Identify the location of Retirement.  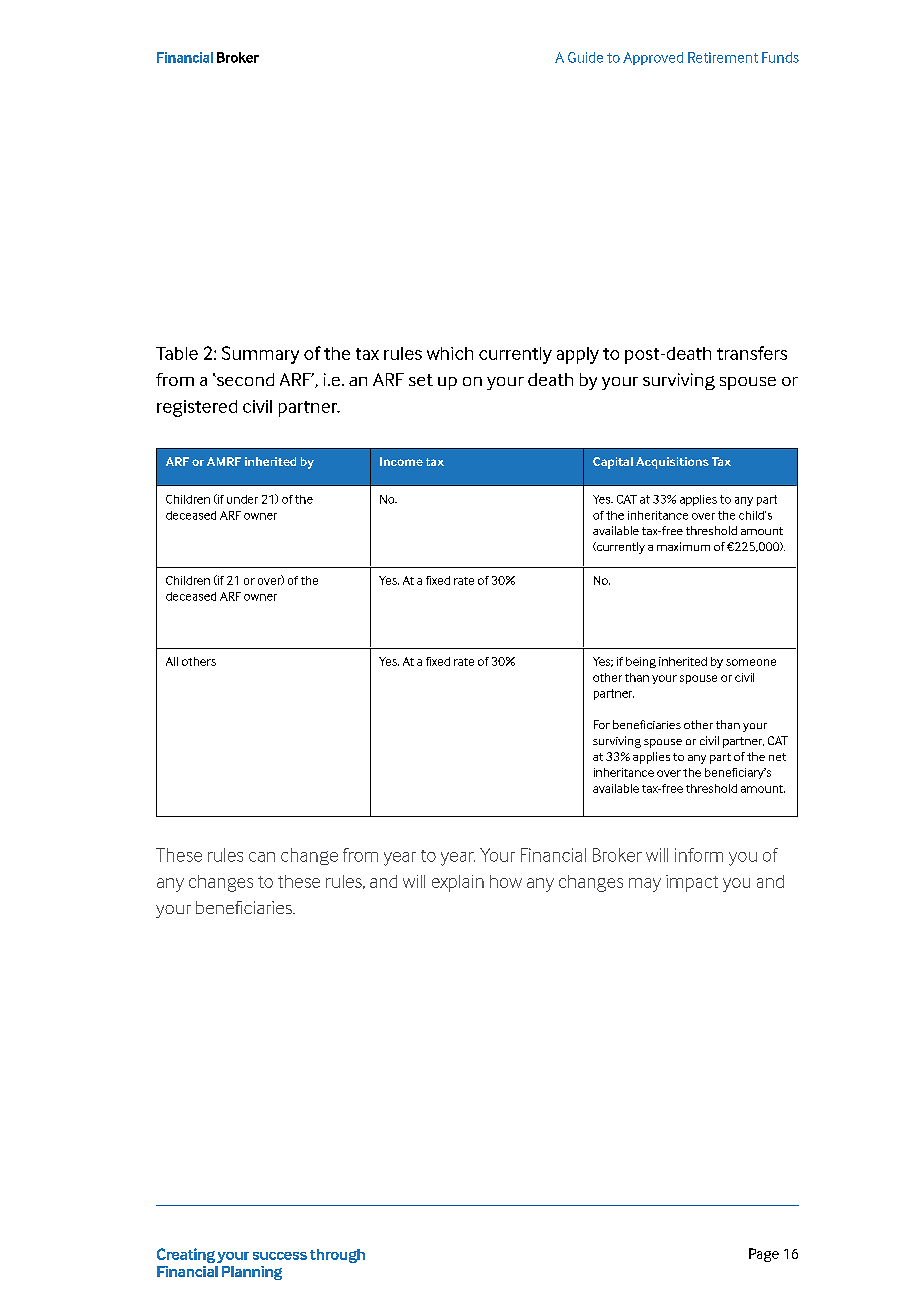
(723, 57).
